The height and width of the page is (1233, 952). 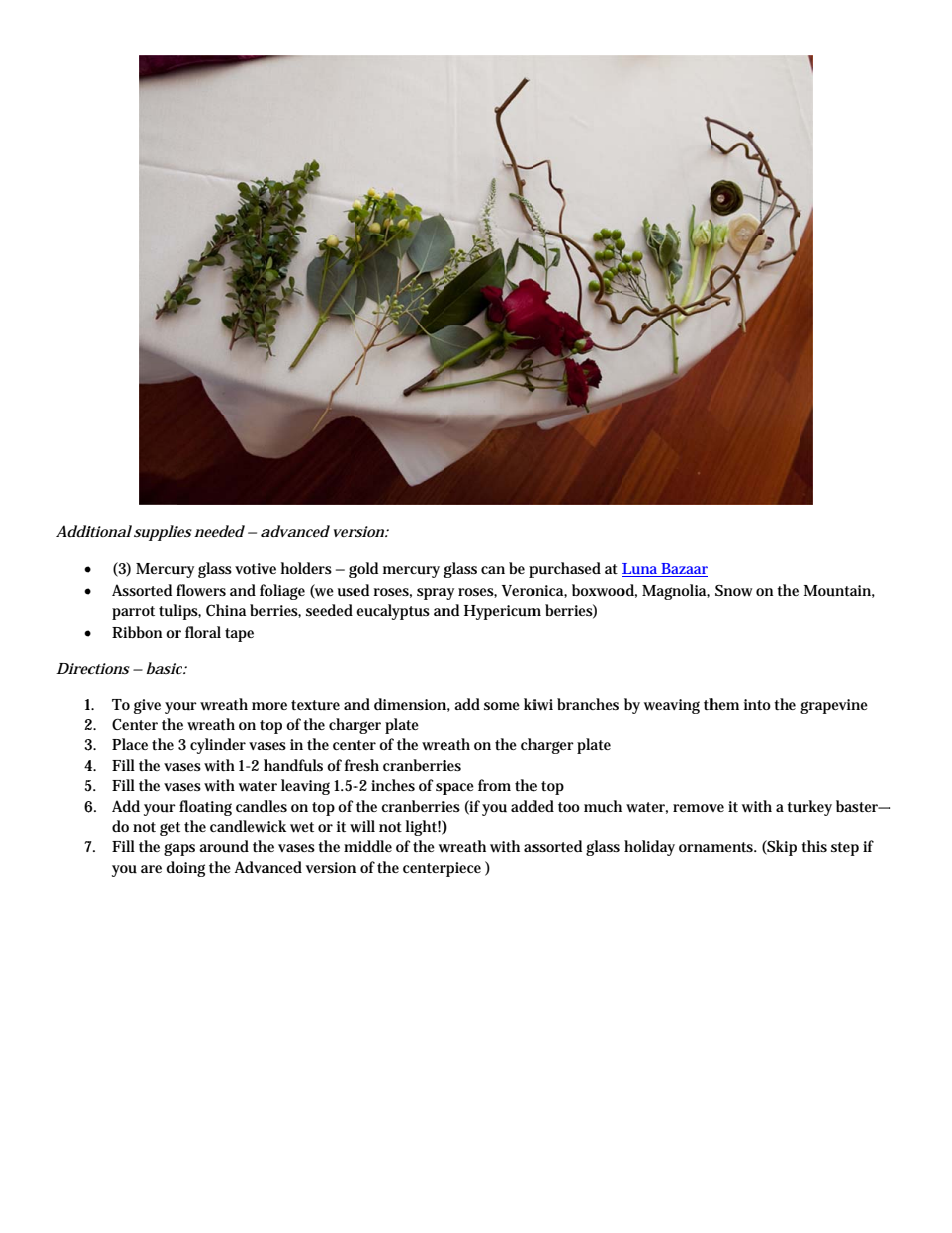 I want to click on from, so click(x=494, y=785).
